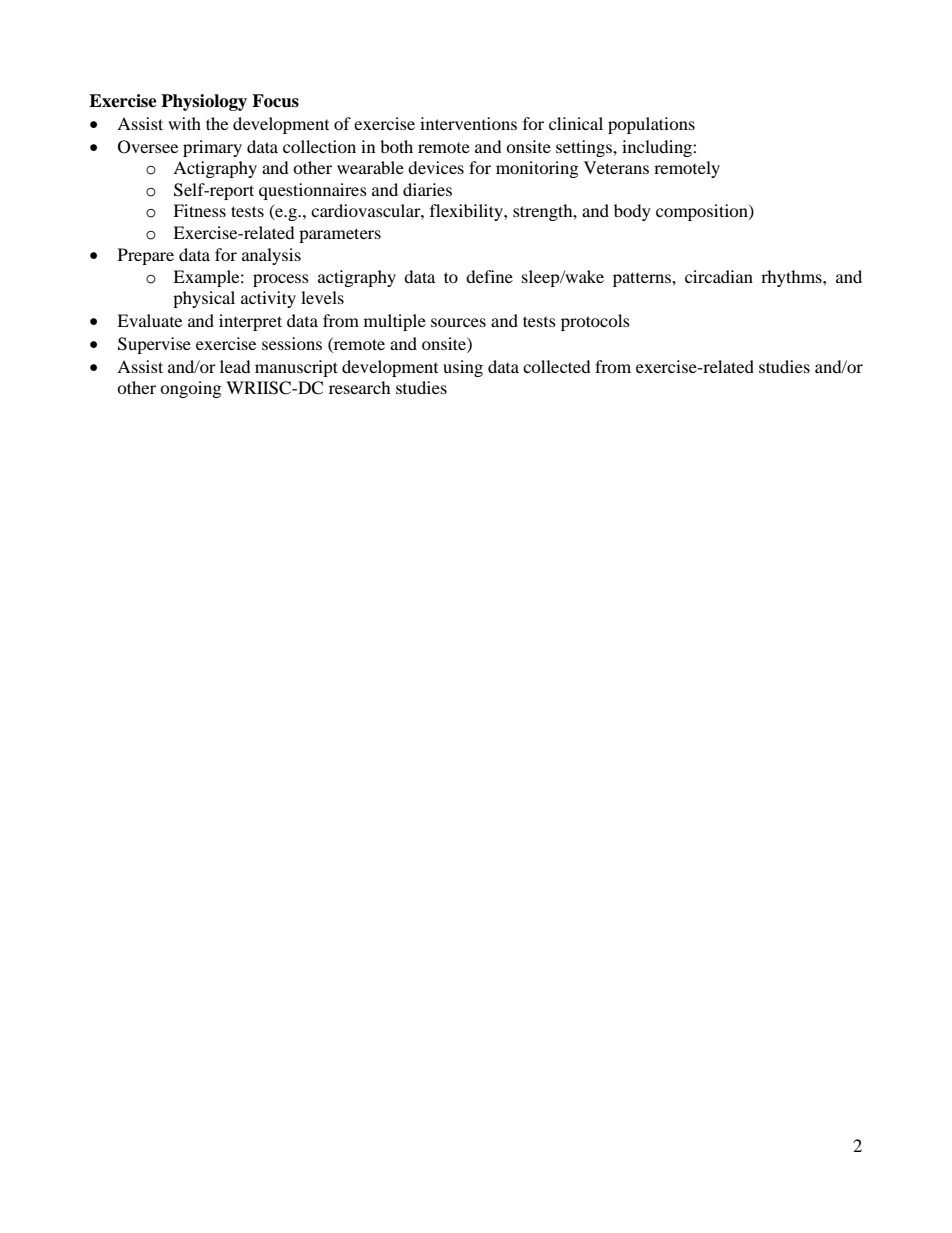 This page has height=1233, width=952. I want to click on devices, so click(436, 167).
